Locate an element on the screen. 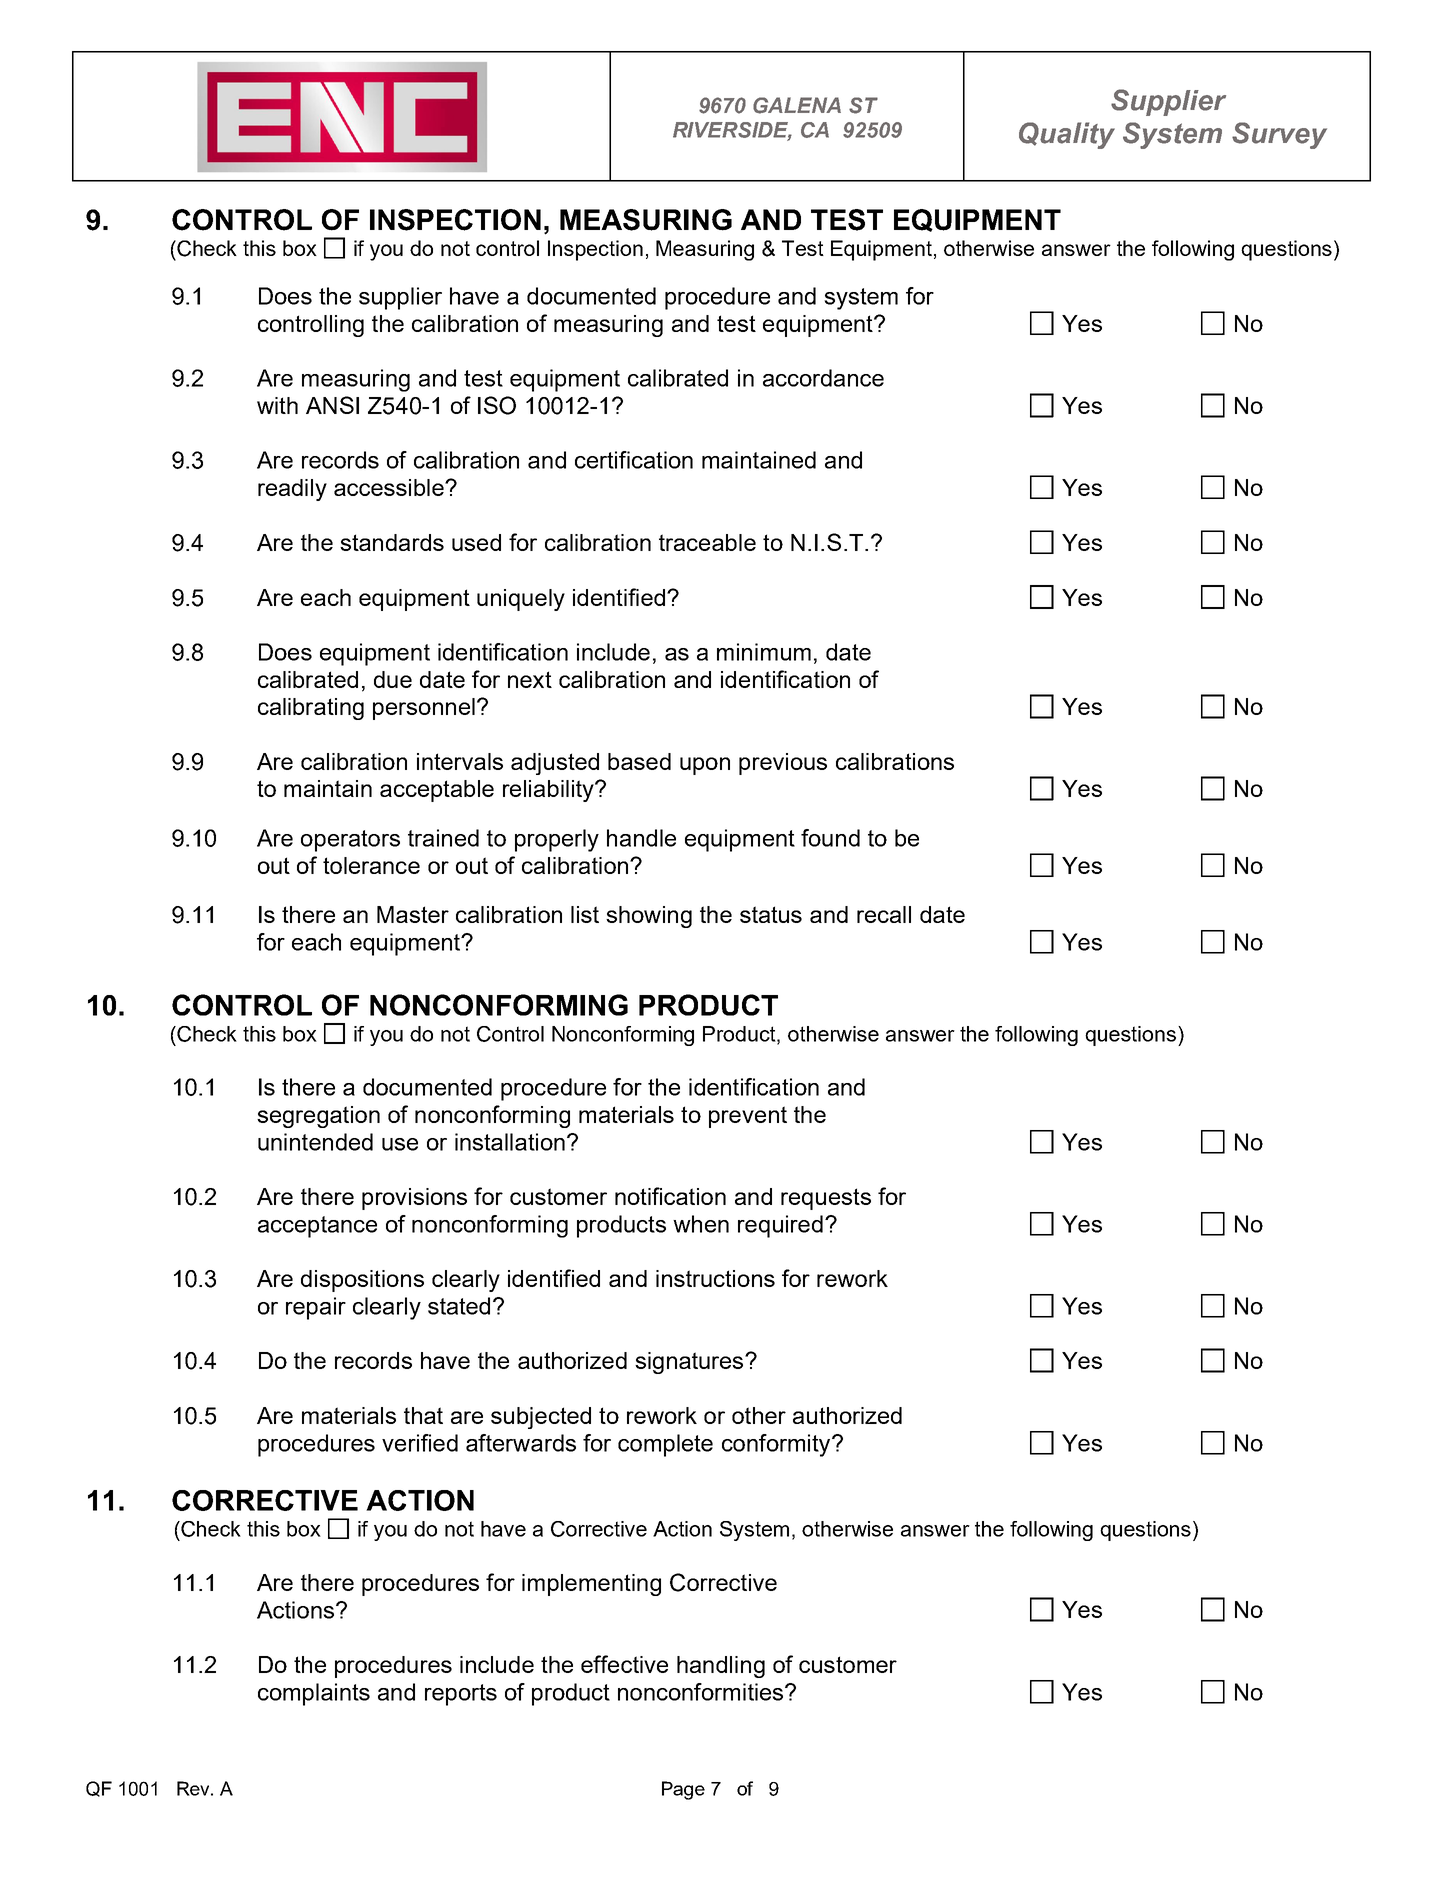 The height and width of the screenshot is (1885, 1456). due is located at coordinates (393, 679).
